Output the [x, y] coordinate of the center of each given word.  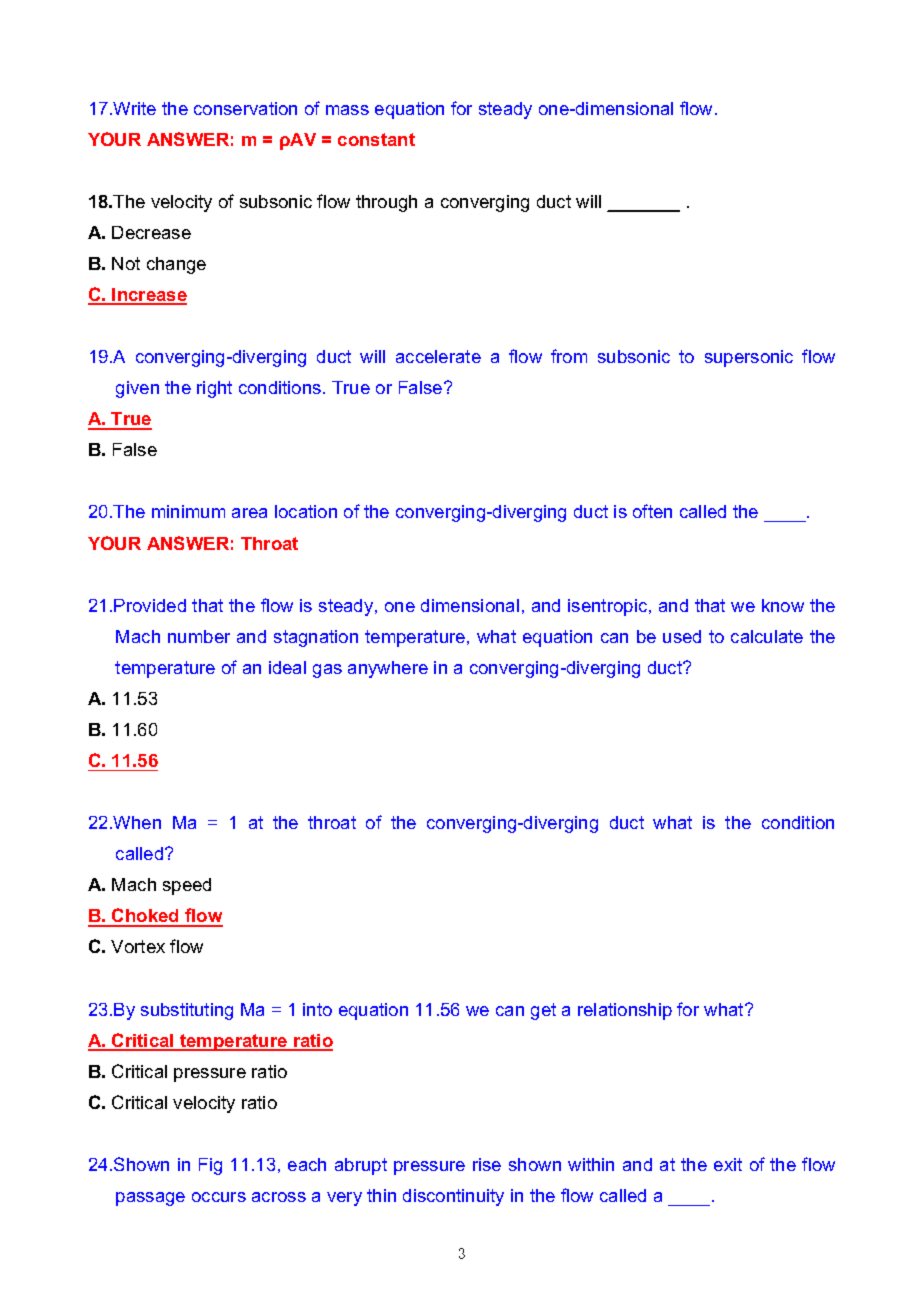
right [214, 389]
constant [376, 139]
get [543, 1011]
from [569, 356]
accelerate [438, 356]
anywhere [388, 669]
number [199, 636]
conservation [245, 108]
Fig [210, 1166]
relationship [625, 1011]
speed [187, 886]
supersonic [749, 358]
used [682, 636]
